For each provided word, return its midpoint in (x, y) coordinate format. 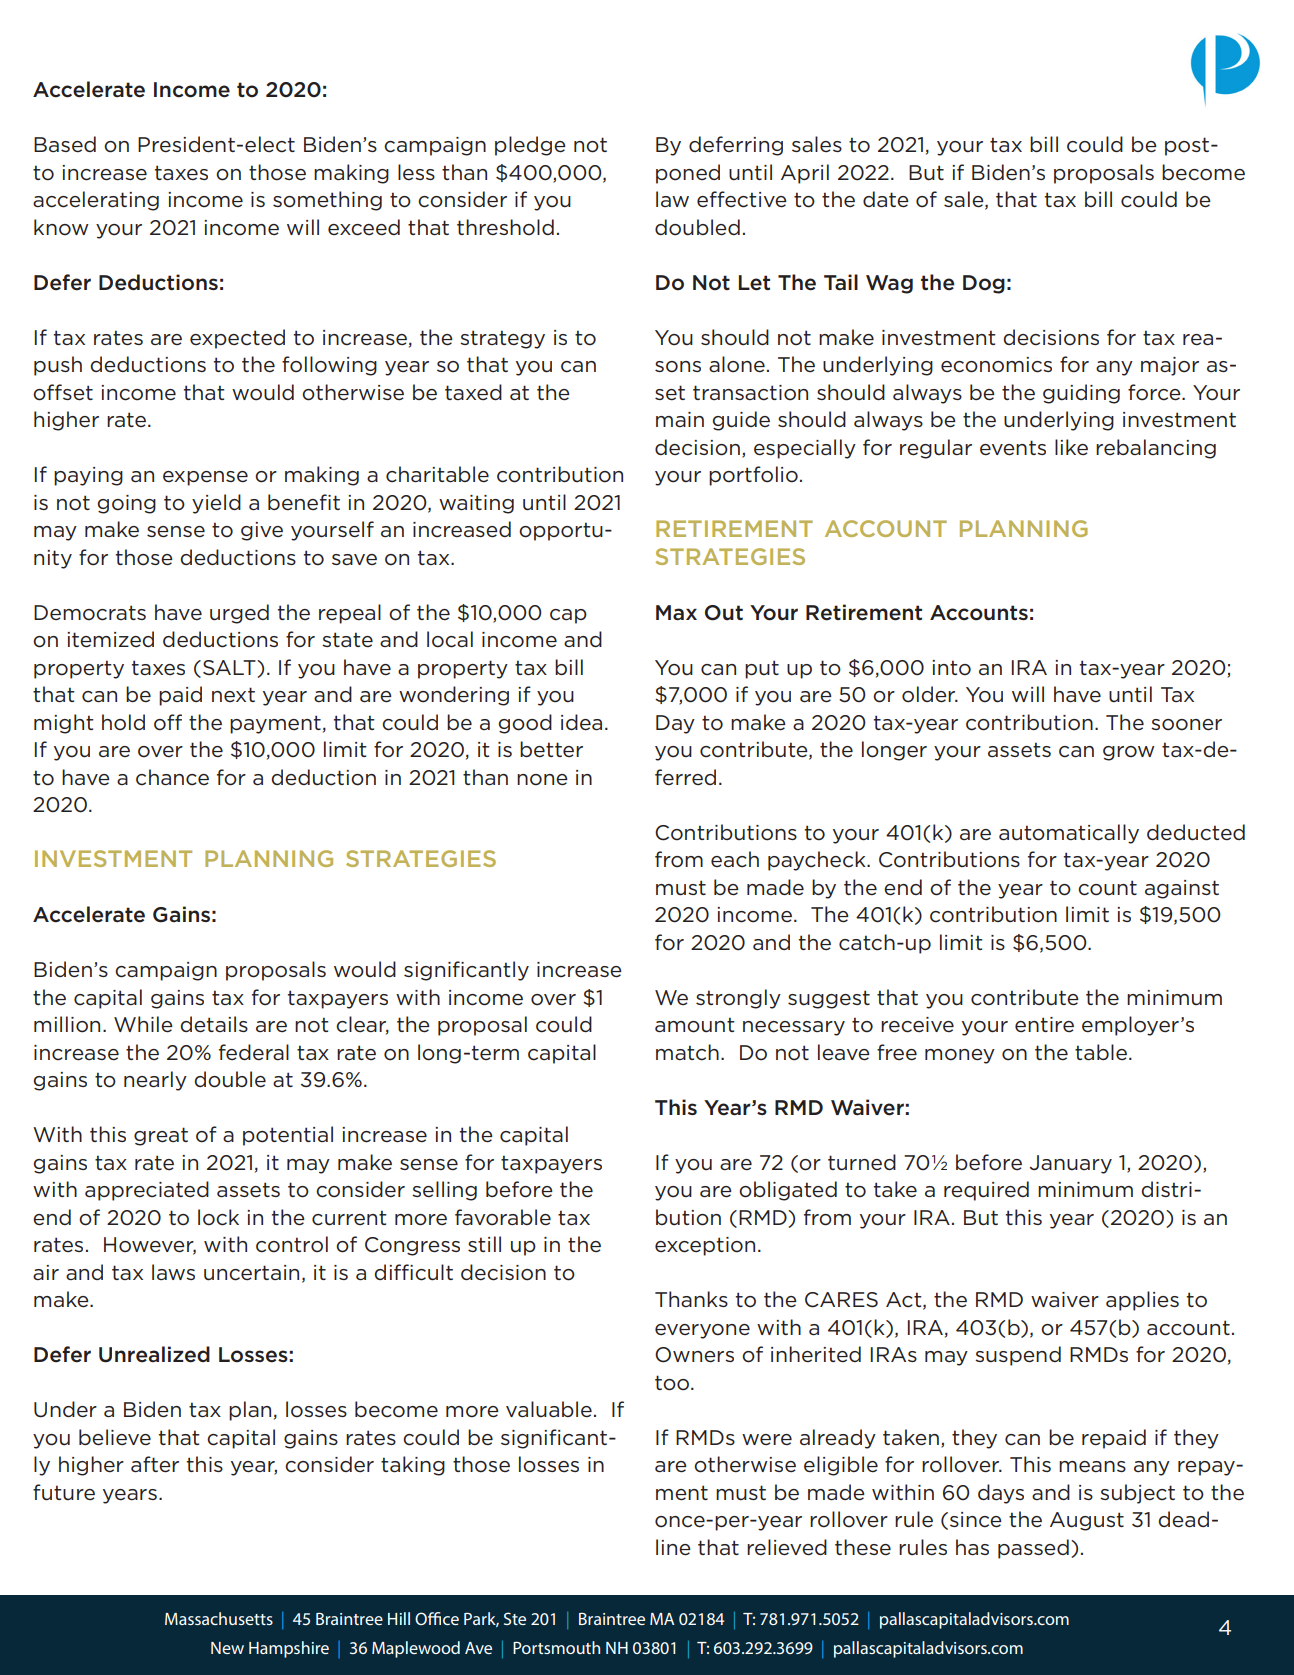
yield (216, 504)
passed (1033, 1549)
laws (173, 1272)
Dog (984, 284)
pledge (530, 146)
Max (676, 613)
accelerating (96, 201)
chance (172, 777)
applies (1142, 1301)
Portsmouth (556, 1647)
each (735, 859)
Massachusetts (219, 1618)
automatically (1069, 834)
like (1071, 447)
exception (705, 1246)
